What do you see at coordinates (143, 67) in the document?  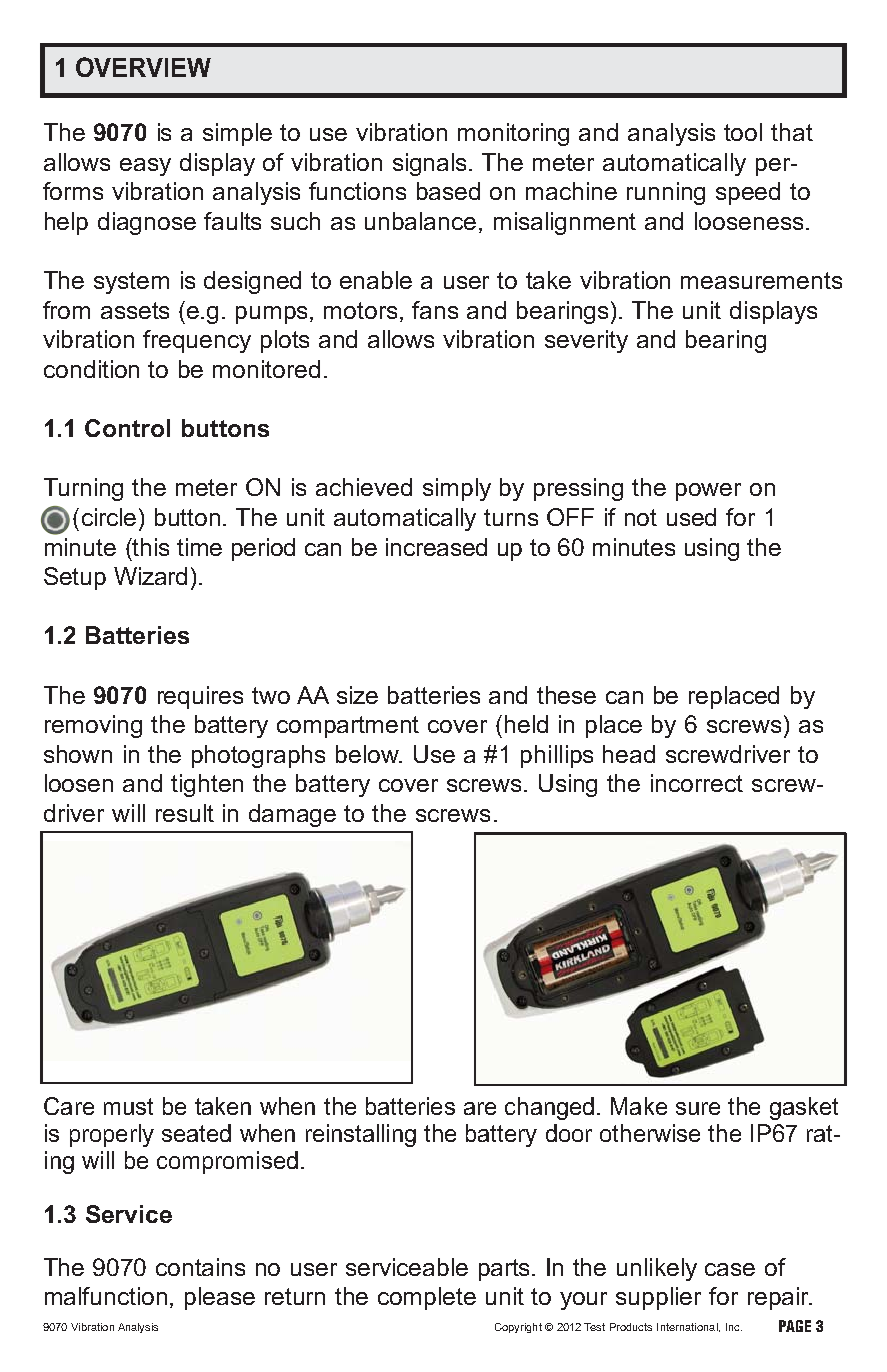 I see `OVERVIEW` at bounding box center [143, 67].
